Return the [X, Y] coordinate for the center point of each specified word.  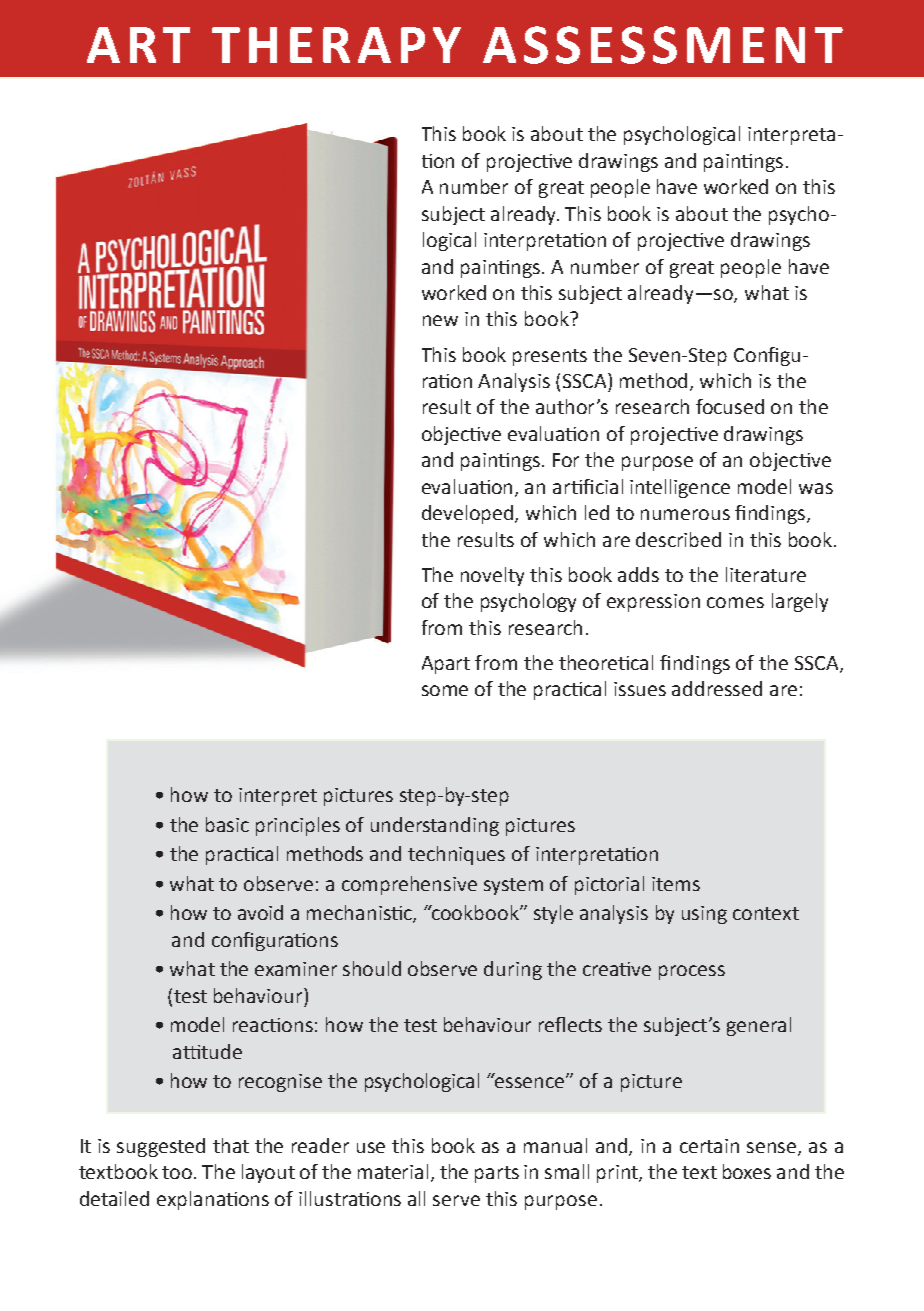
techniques [456, 855]
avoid [260, 912]
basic [227, 824]
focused [730, 406]
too [178, 1172]
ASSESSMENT [663, 45]
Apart [446, 665]
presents [550, 357]
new [440, 320]
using [704, 915]
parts [497, 1174]
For [566, 460]
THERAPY [336, 45]
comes [735, 602]
